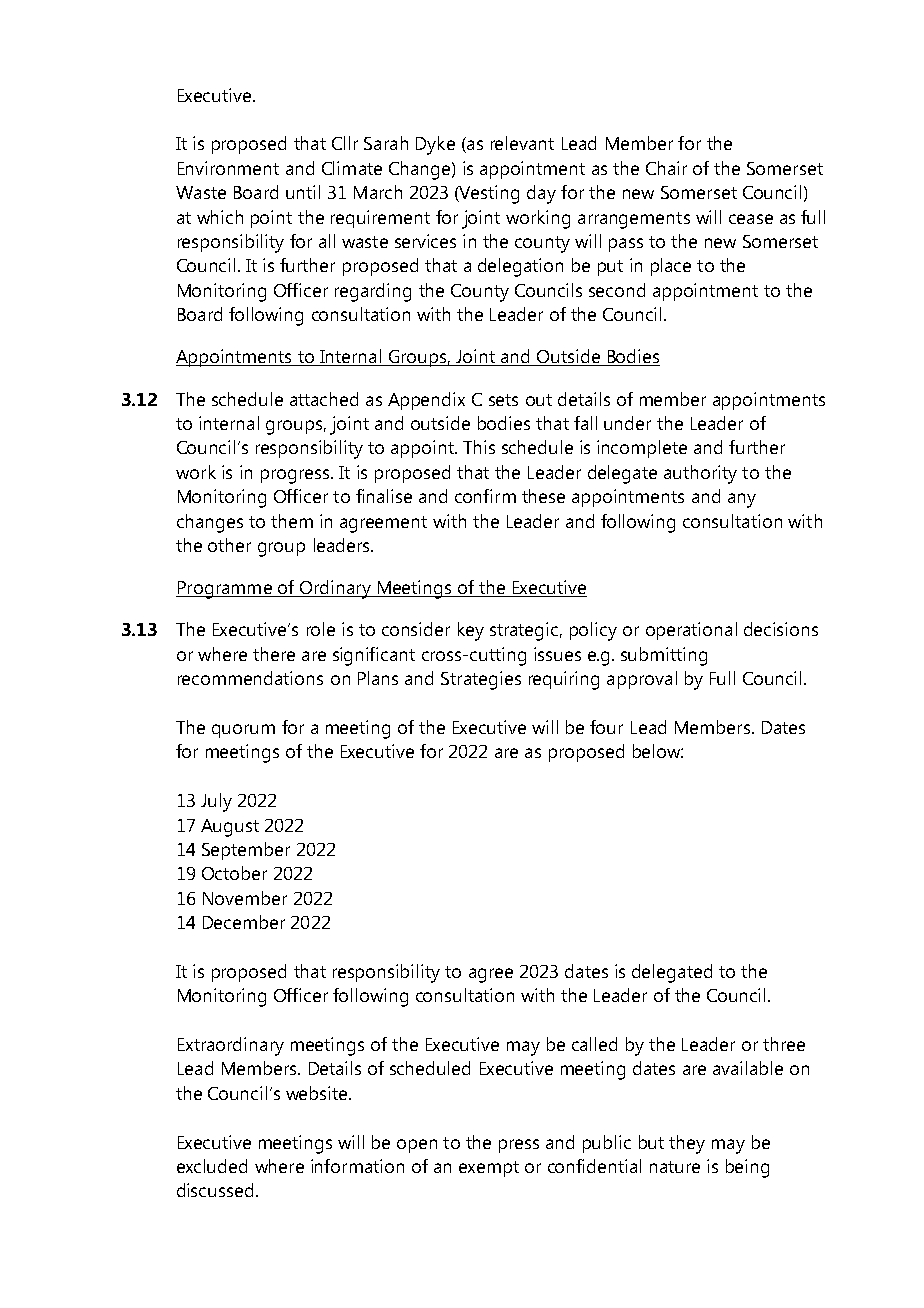 The height and width of the document is (1308, 924). I want to click on Strategies, so click(481, 680).
